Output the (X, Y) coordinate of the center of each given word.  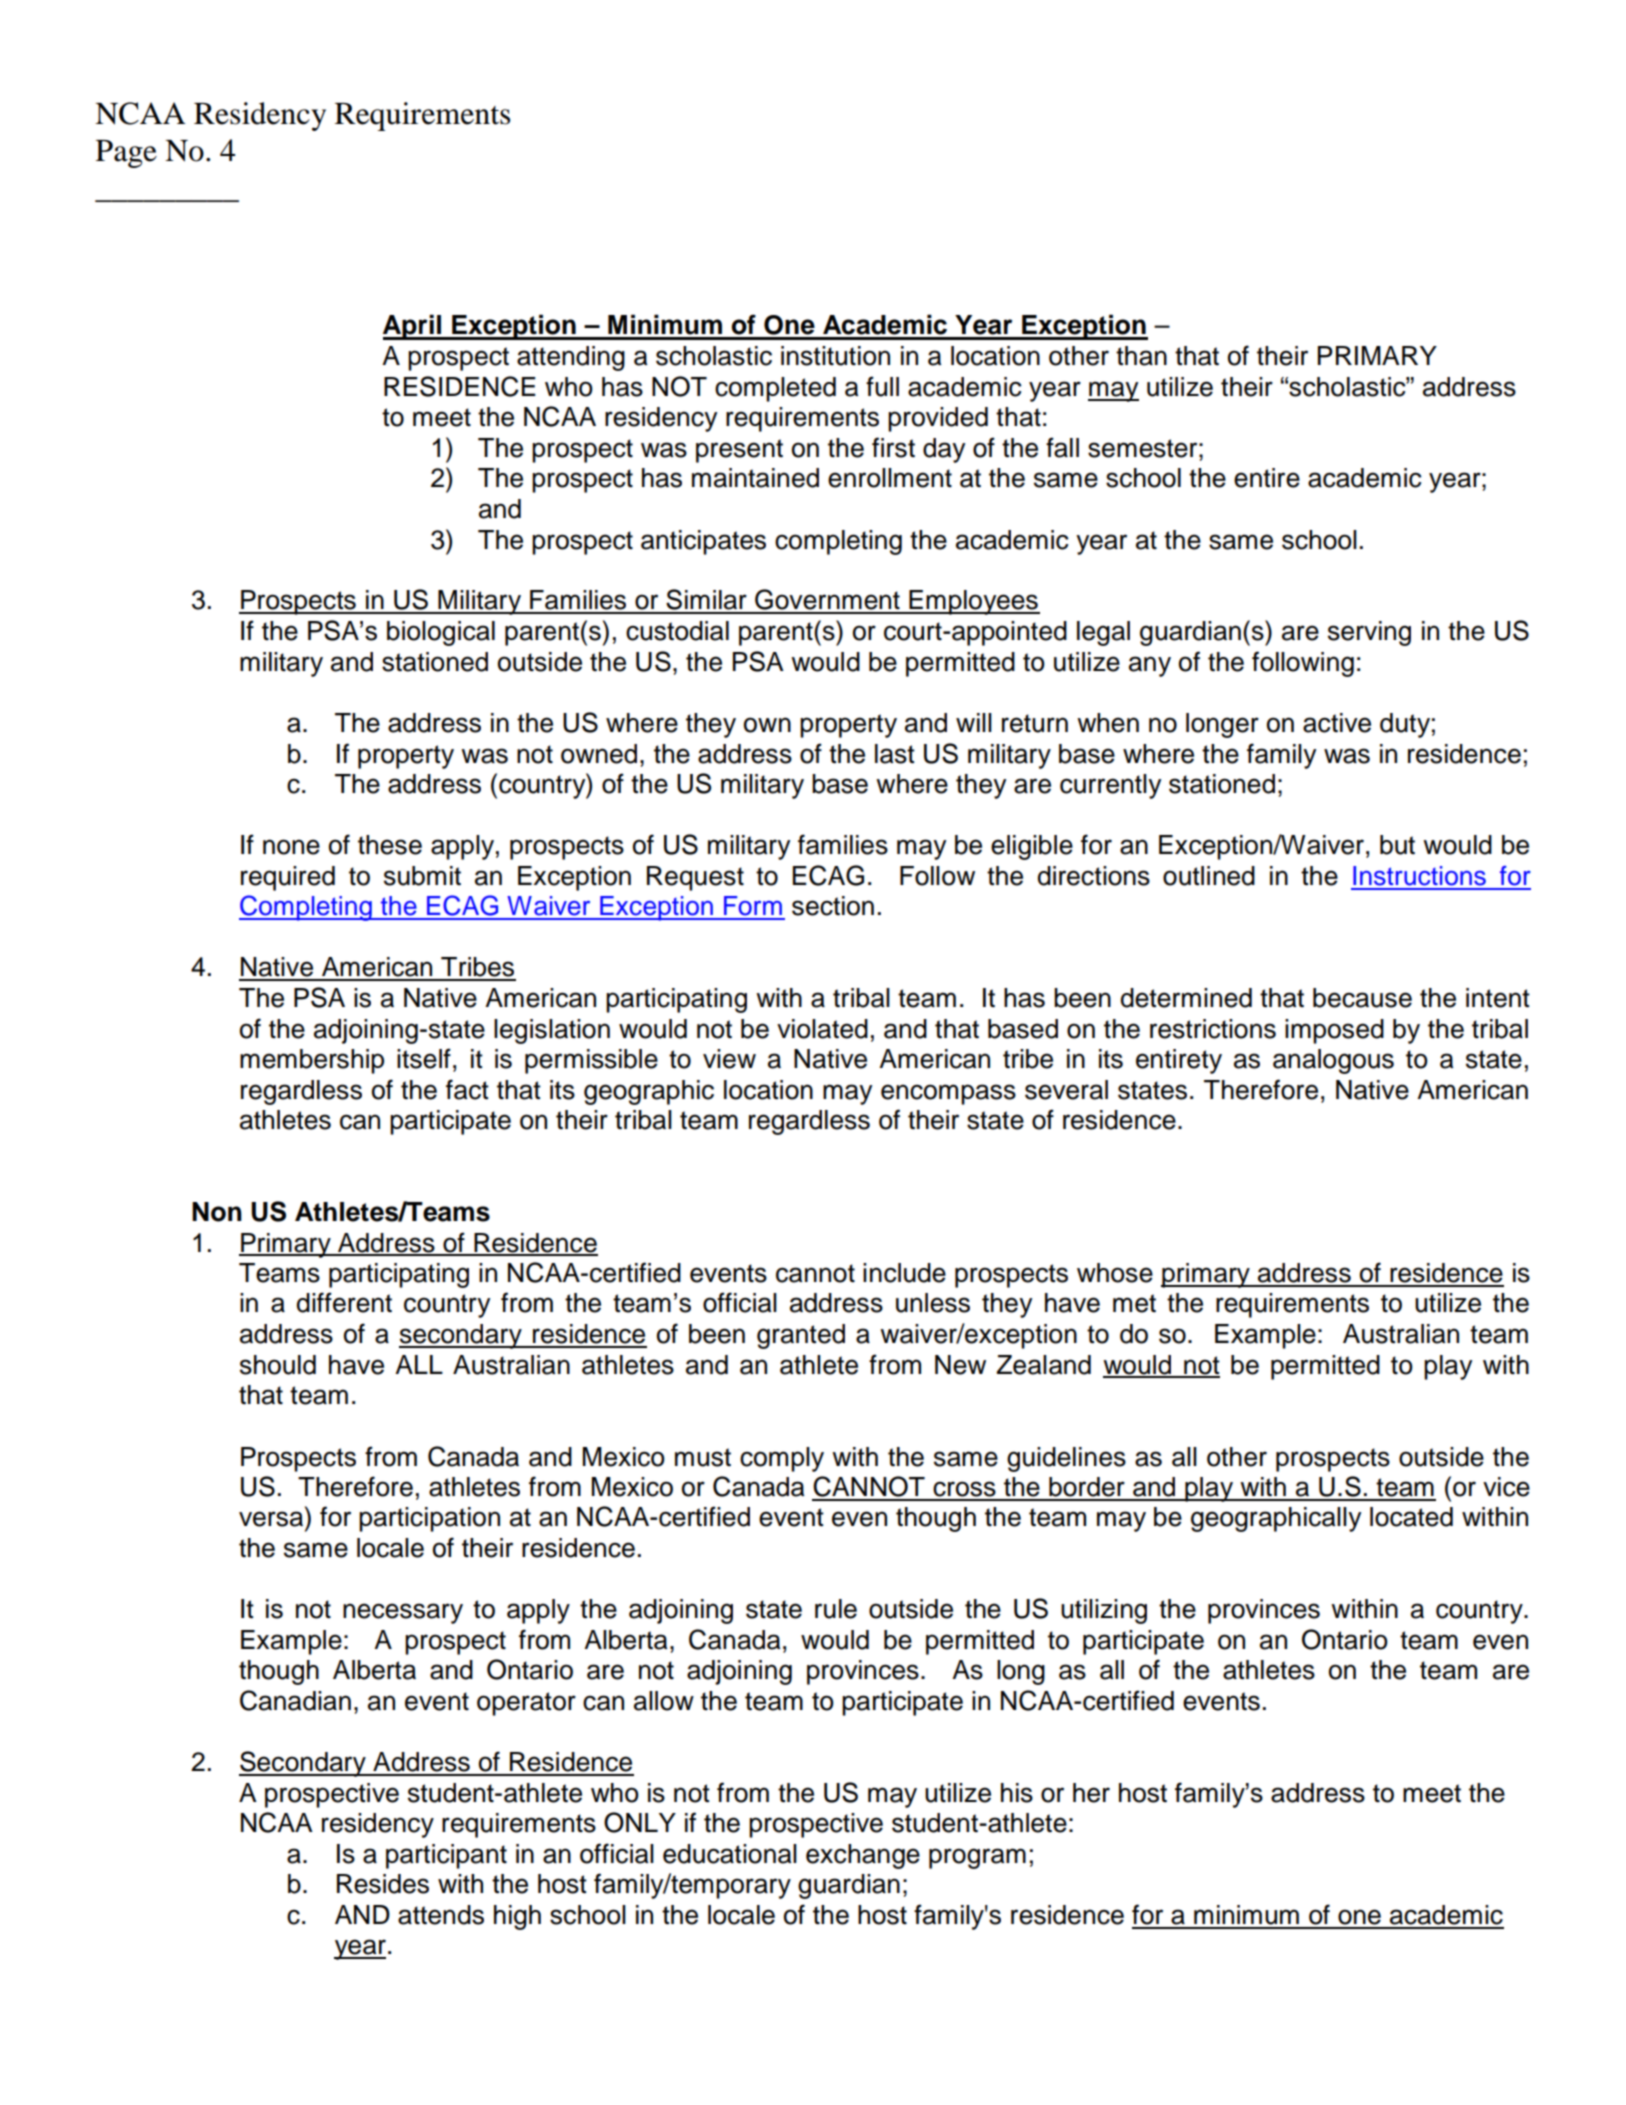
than (1141, 356)
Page (126, 154)
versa (271, 1519)
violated (822, 1029)
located (1411, 1517)
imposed (1334, 1031)
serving (1369, 633)
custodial (677, 631)
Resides (383, 1884)
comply (782, 1459)
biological (441, 633)
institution (835, 356)
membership (312, 1061)
